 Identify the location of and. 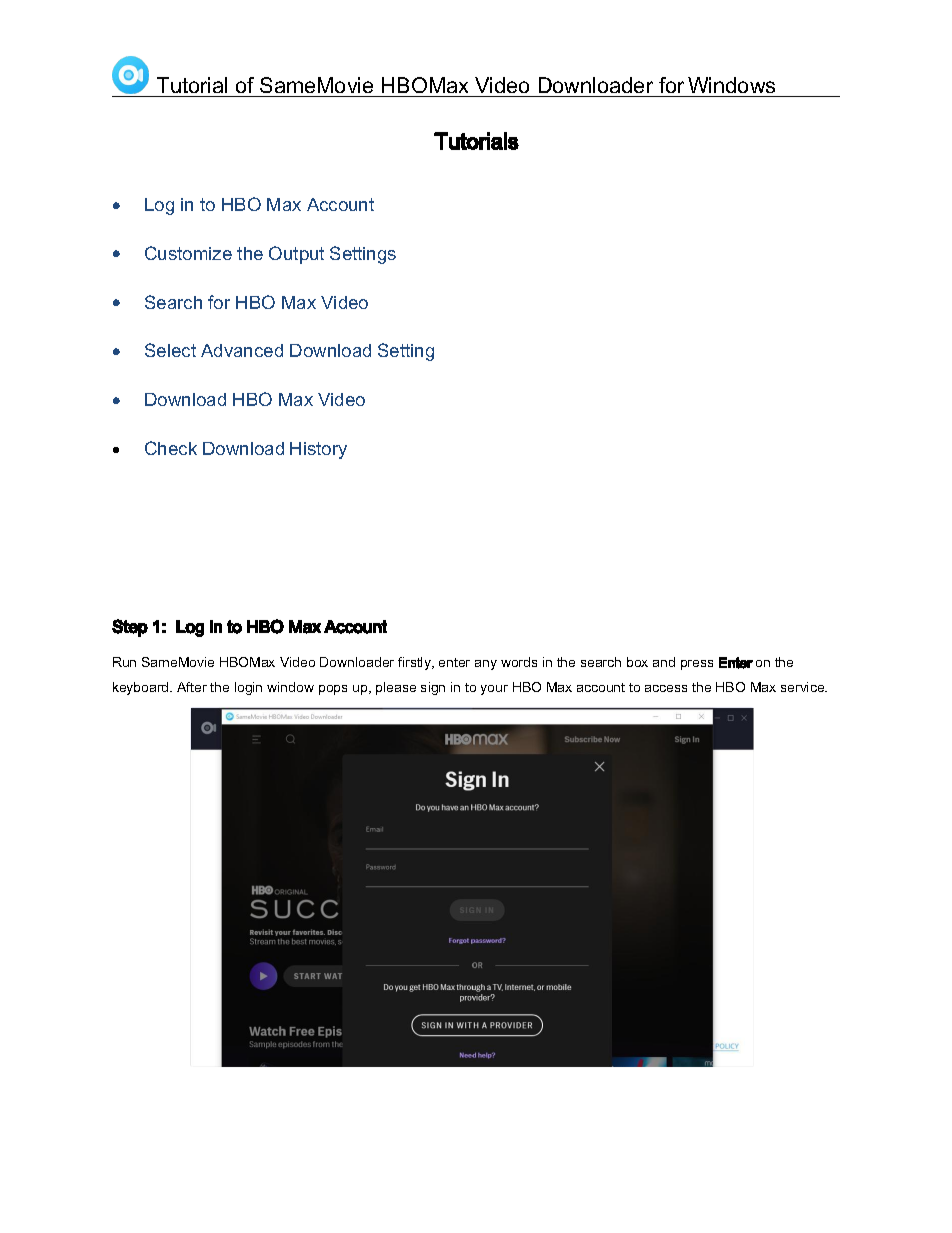
(664, 662).
